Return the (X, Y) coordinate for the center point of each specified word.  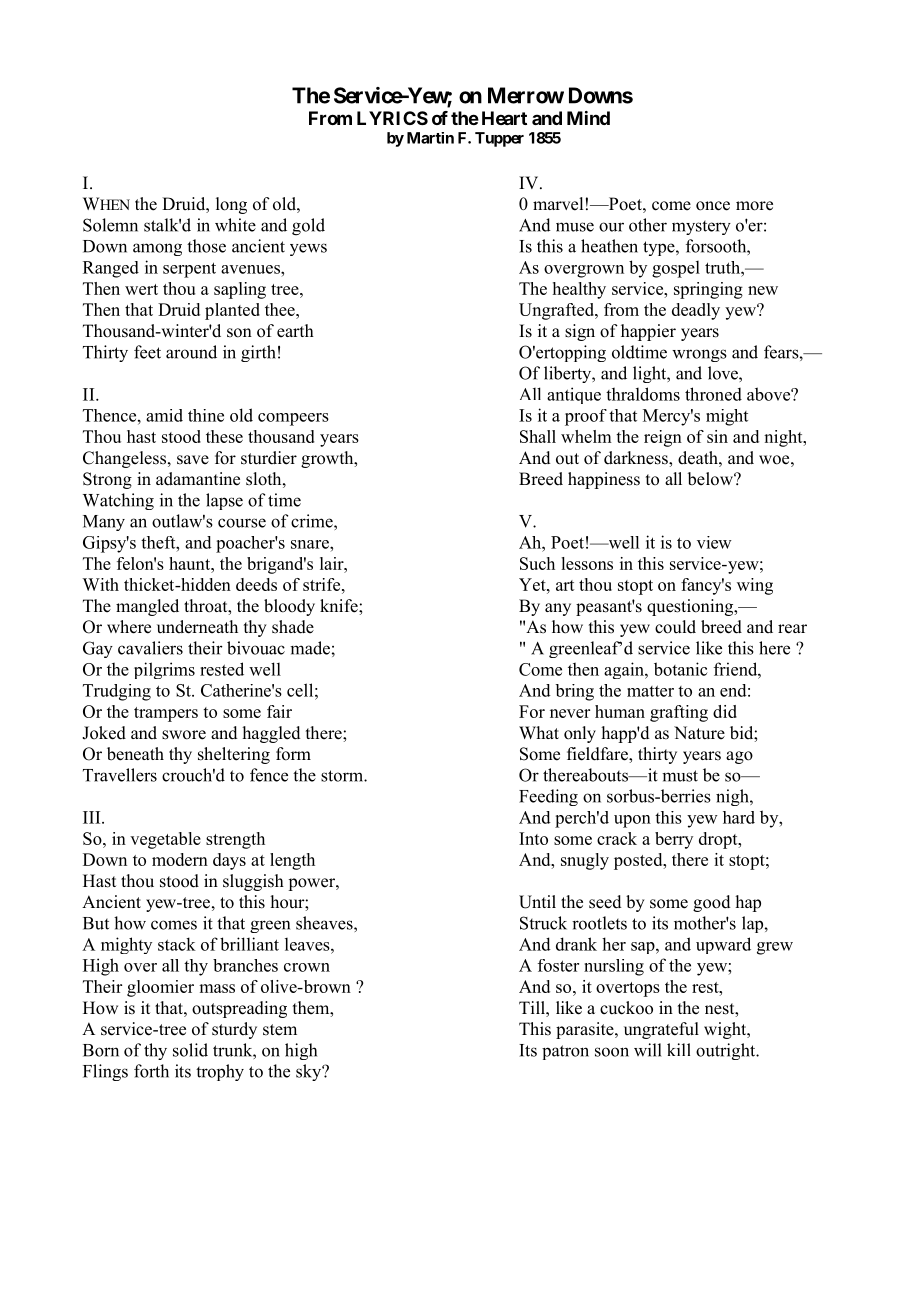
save (193, 460)
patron (565, 1052)
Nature (699, 733)
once (713, 206)
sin (717, 436)
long (231, 205)
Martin (430, 138)
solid (190, 1050)
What (539, 732)
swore (184, 735)
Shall (538, 436)
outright (727, 1051)
